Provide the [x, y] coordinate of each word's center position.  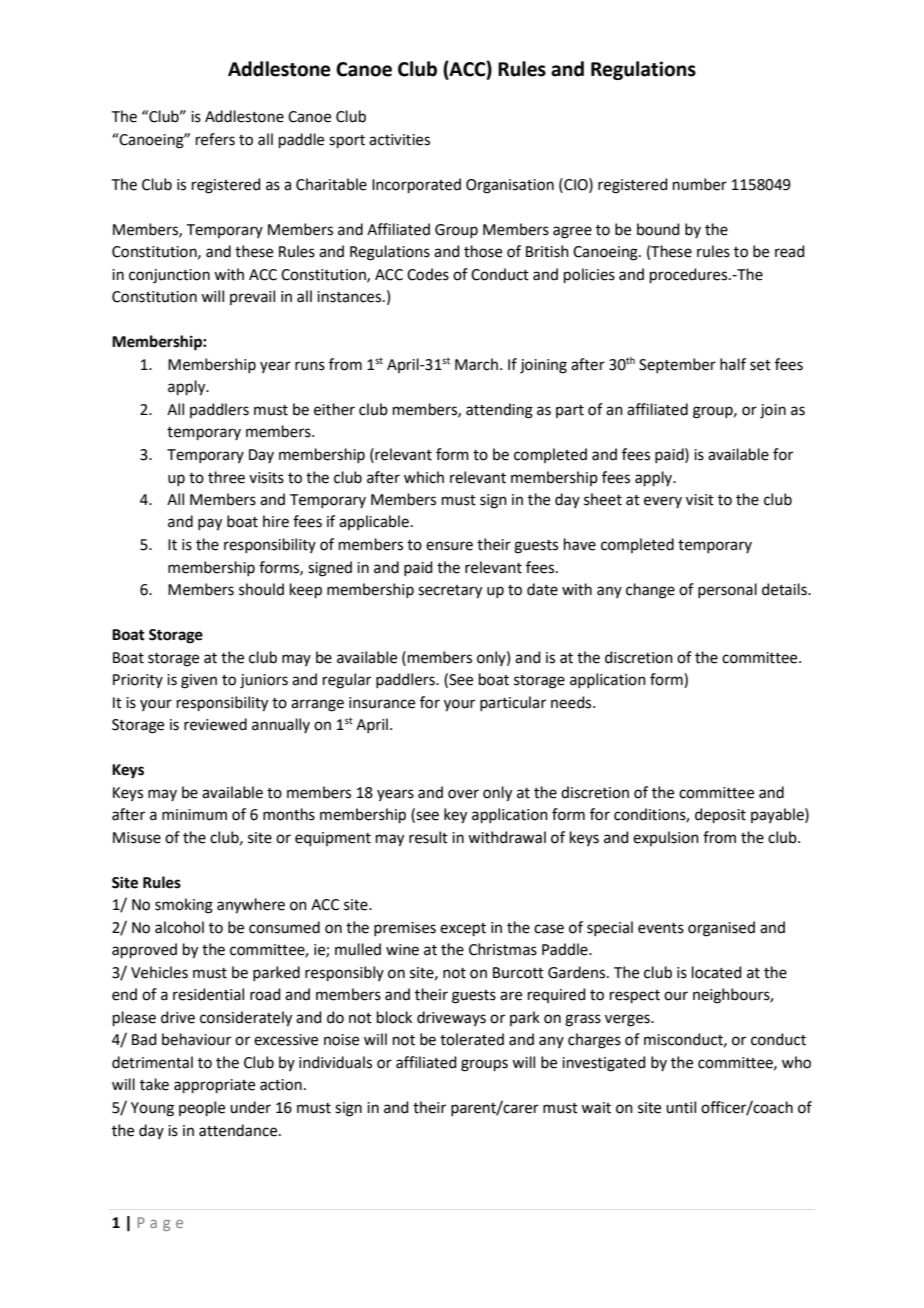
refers [215, 139]
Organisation [510, 186]
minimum [194, 815]
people [202, 1108]
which [424, 477]
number [700, 184]
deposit [720, 815]
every [663, 502]
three [226, 477]
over [463, 794]
